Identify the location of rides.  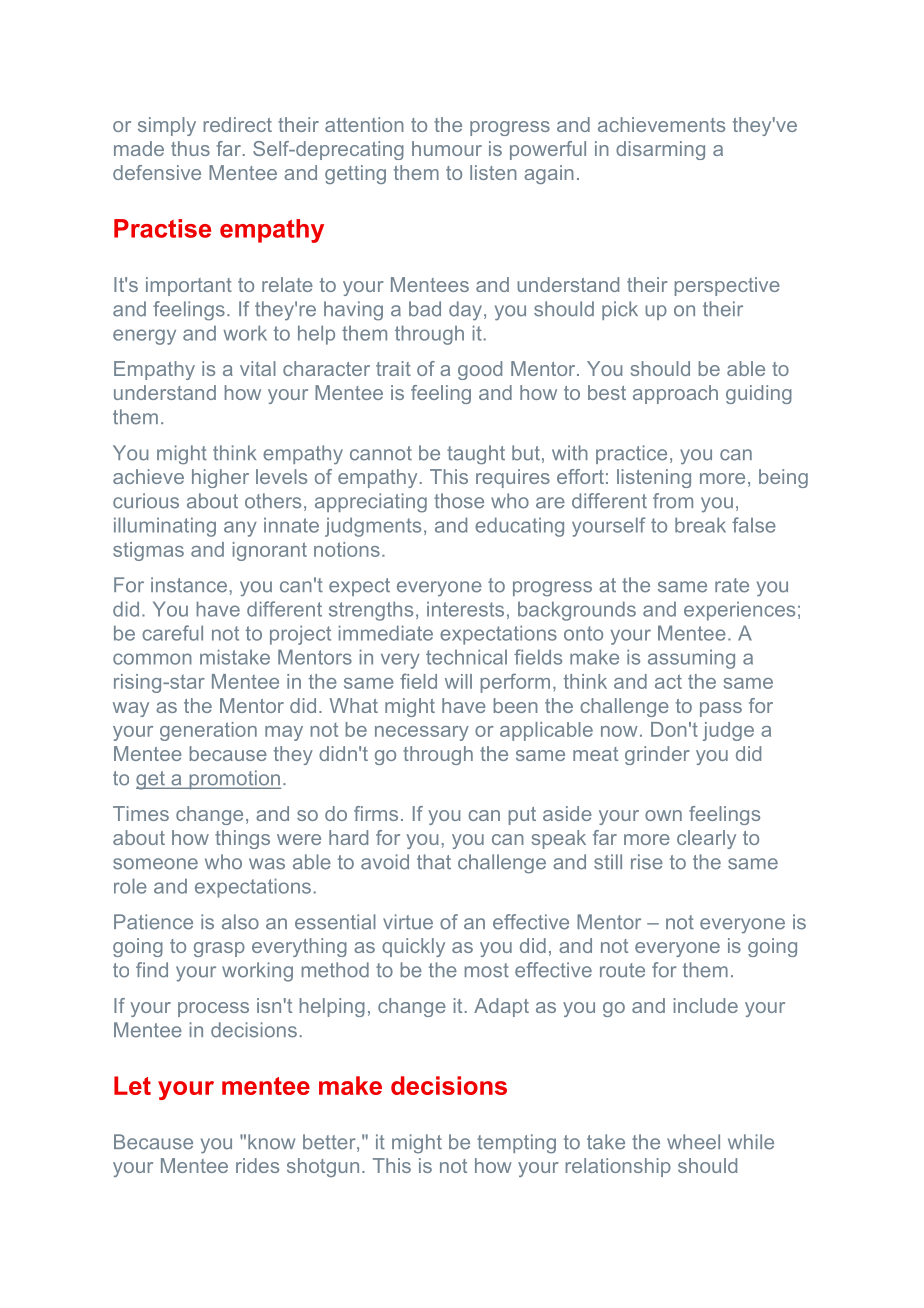
(257, 1165).
